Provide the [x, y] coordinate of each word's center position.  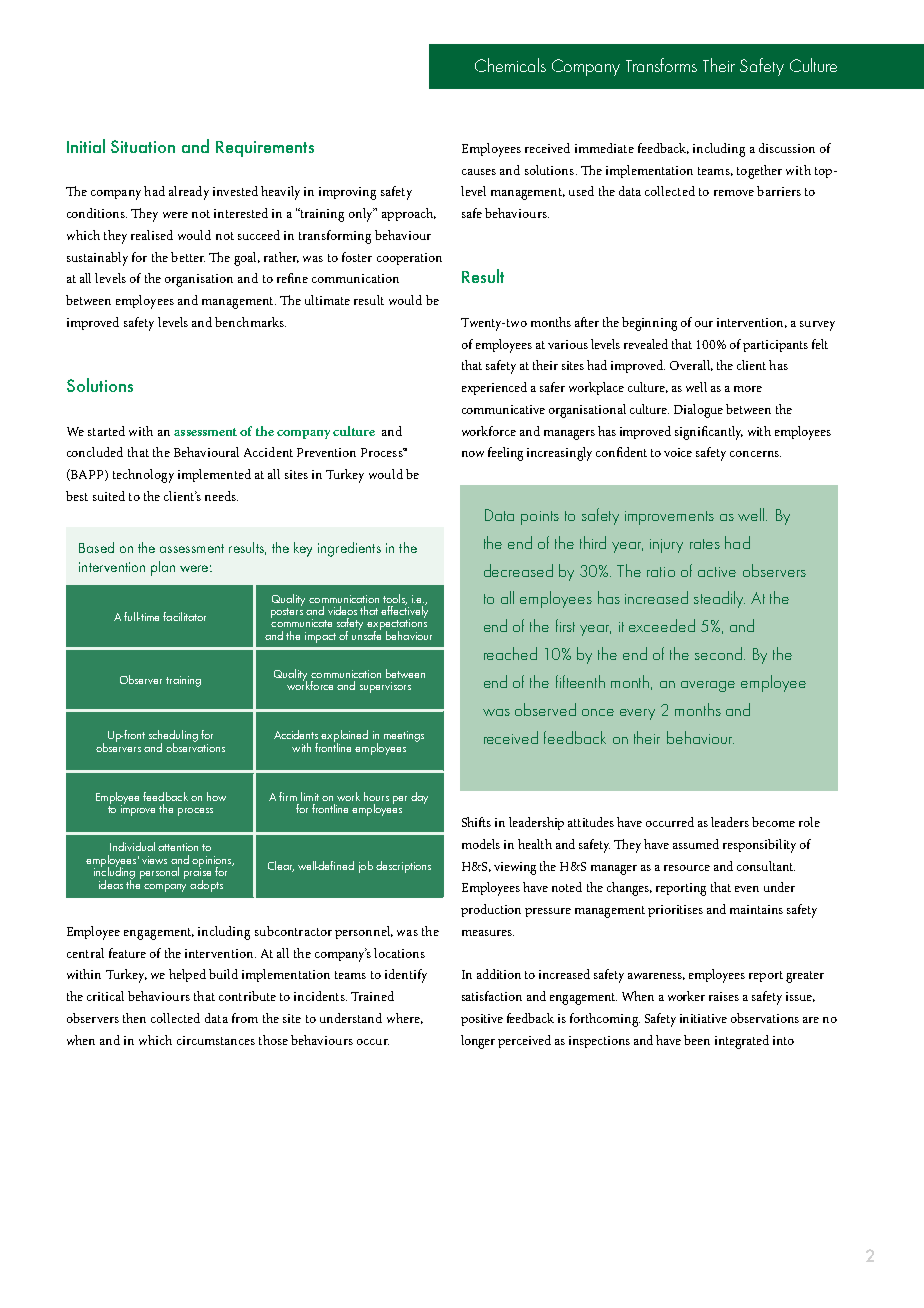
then [134, 1018]
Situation [143, 146]
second [720, 653]
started [106, 431]
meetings [404, 736]
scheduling [173, 737]
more [748, 389]
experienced [494, 388]
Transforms [661, 65]
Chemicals [510, 65]
